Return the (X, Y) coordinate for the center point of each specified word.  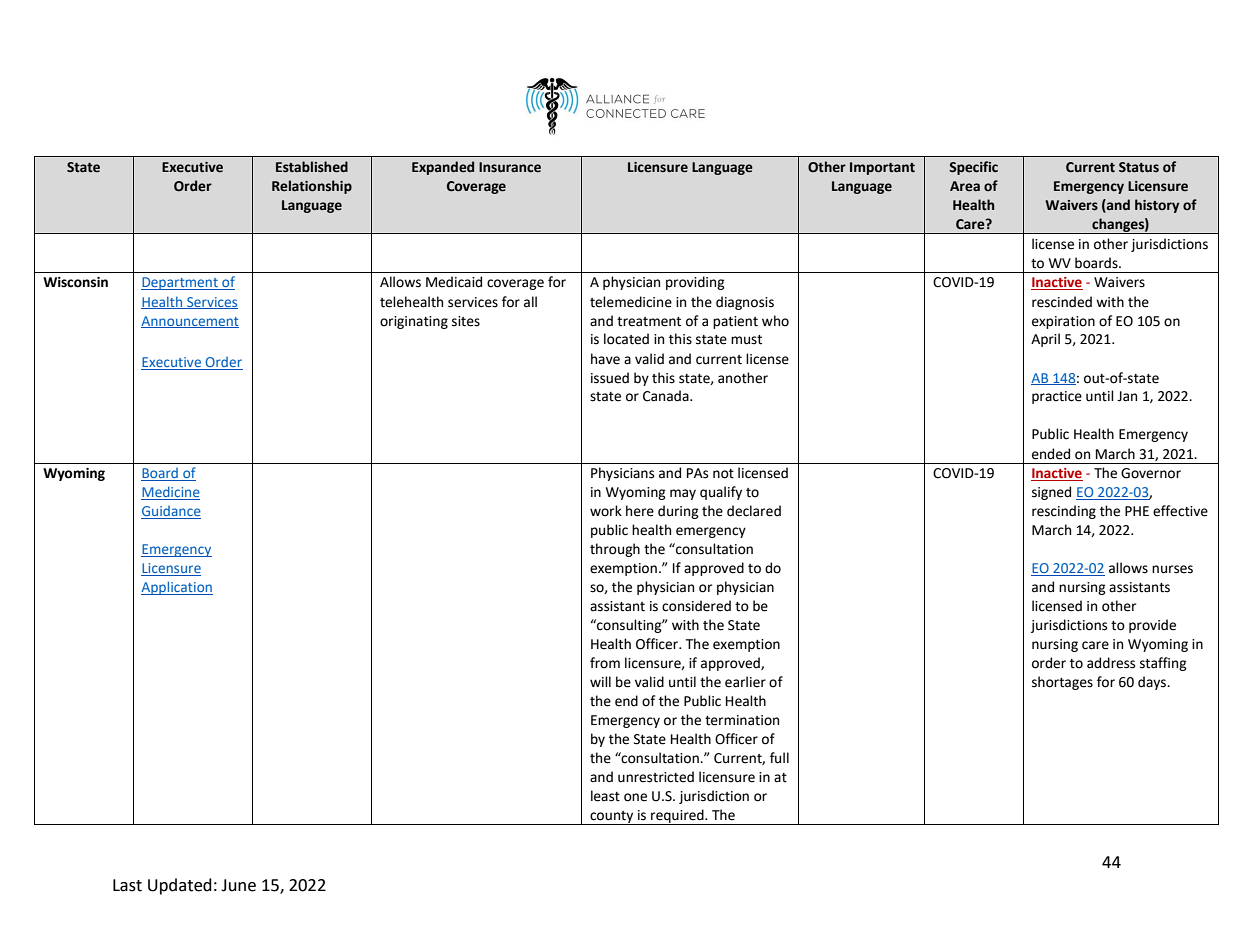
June (238, 885)
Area (965, 186)
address (1111, 663)
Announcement (190, 322)
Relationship (312, 187)
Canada (667, 396)
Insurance (510, 167)
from (605, 663)
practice (1057, 397)
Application (177, 588)
